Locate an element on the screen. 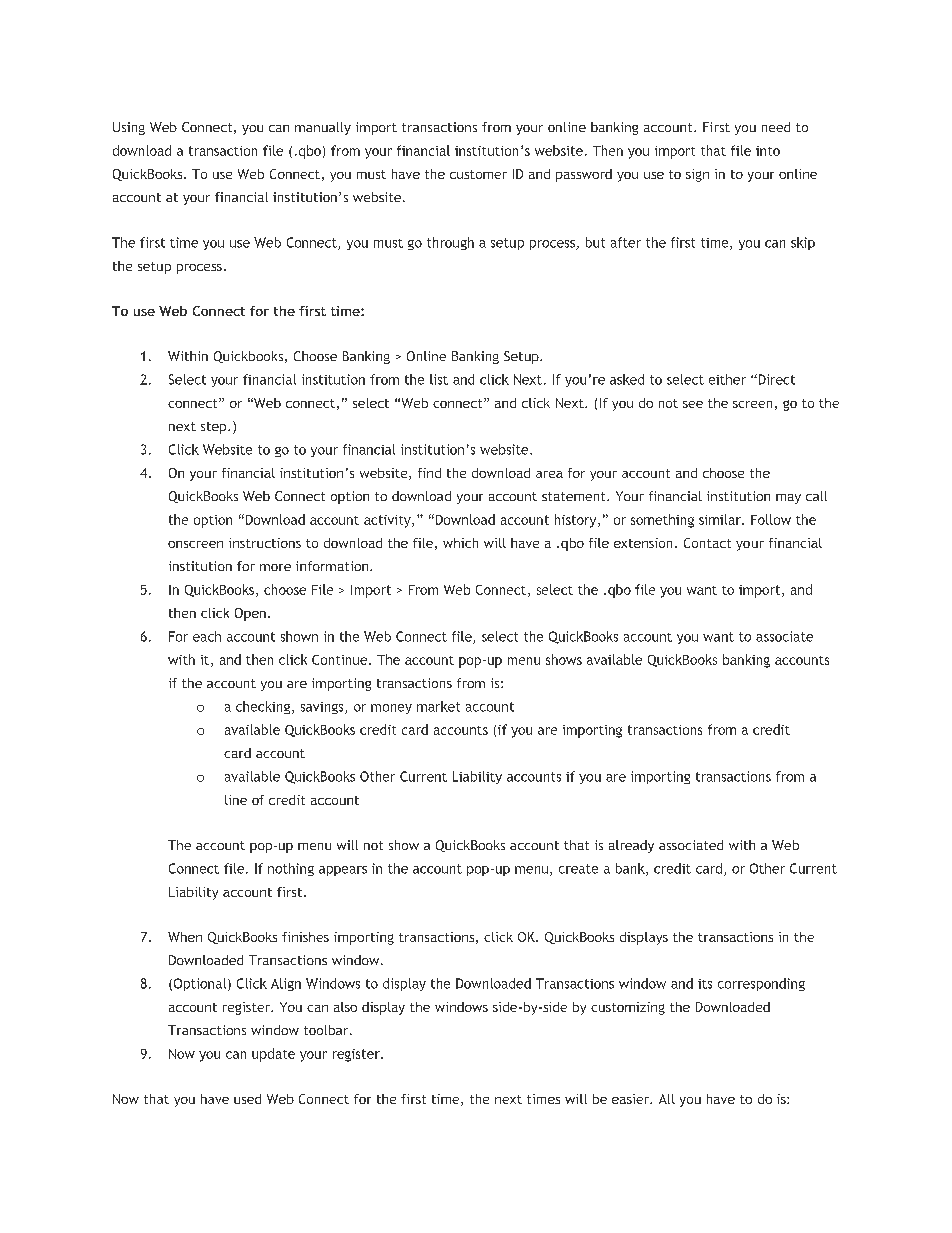 Image resolution: width=952 pixels, height=1233 pixels. already is located at coordinates (631, 846).
